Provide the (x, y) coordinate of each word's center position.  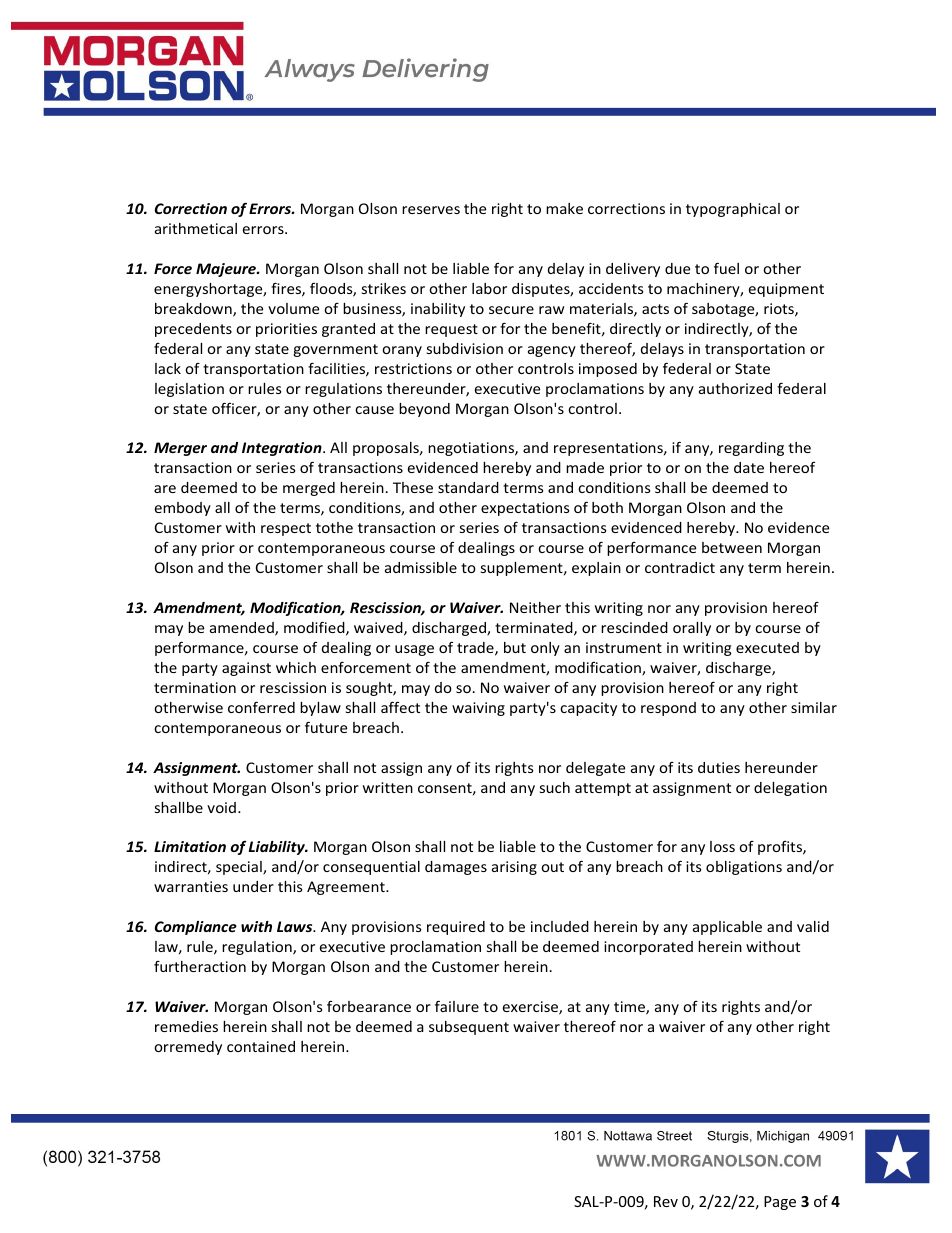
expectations (525, 509)
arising (514, 868)
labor (489, 288)
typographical (733, 210)
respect (286, 529)
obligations (744, 868)
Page (780, 1203)
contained (261, 1046)
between (732, 547)
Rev (666, 1201)
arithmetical (196, 228)
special (240, 868)
